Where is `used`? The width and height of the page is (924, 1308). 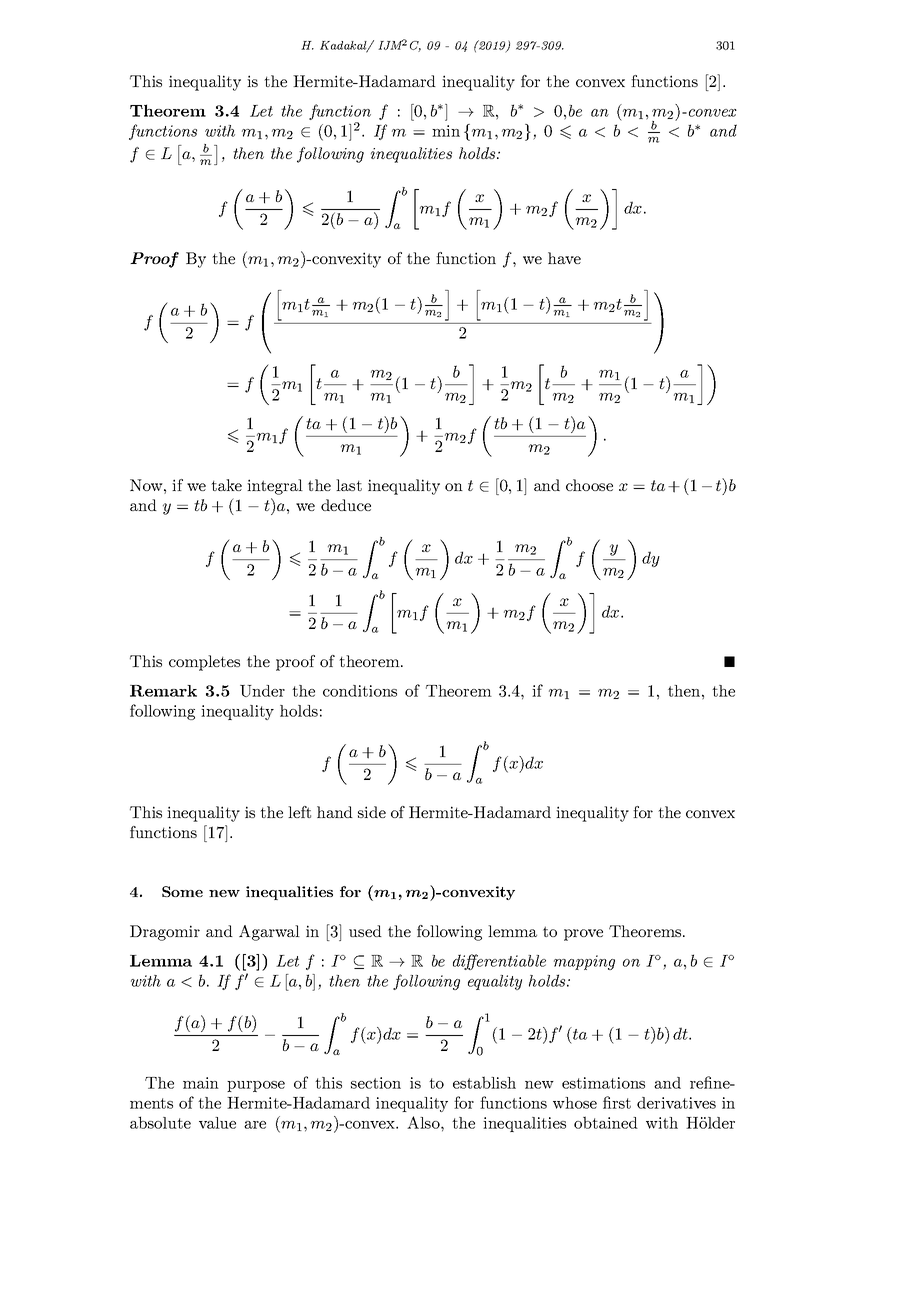 used is located at coordinates (365, 931).
